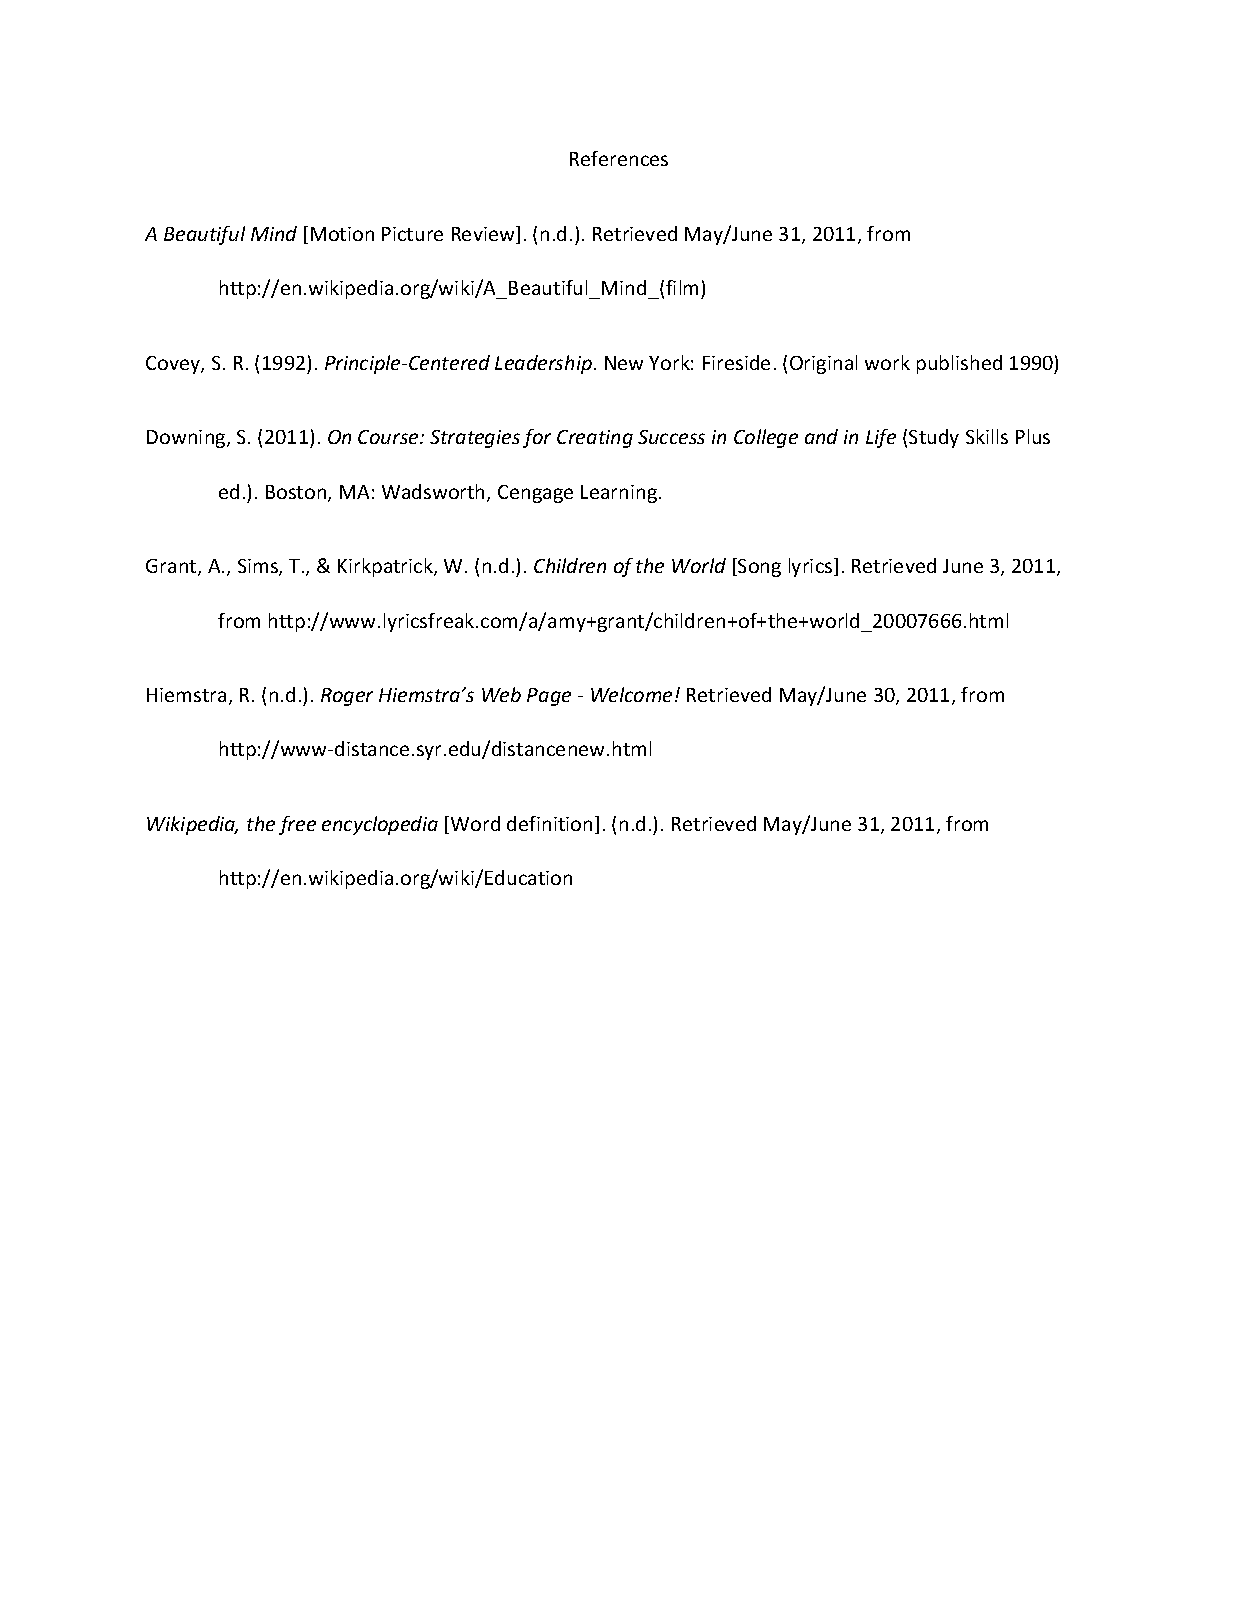  I want to click on published, so click(959, 364).
